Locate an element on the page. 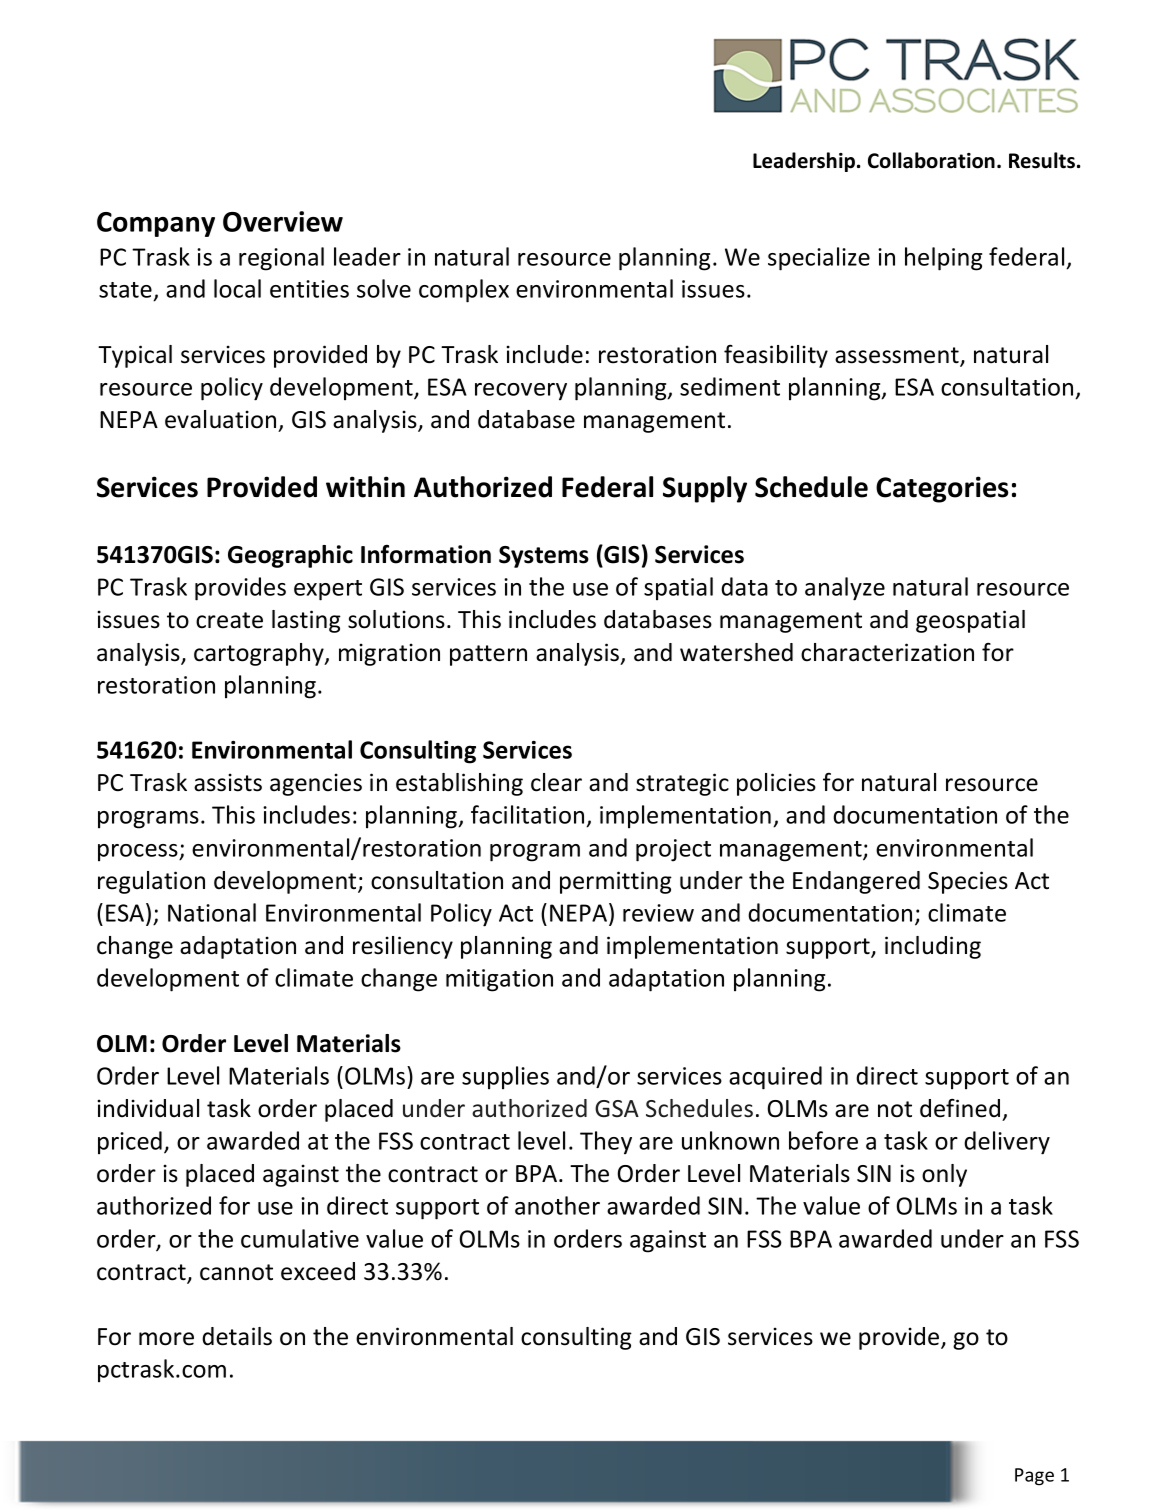 The height and width of the page is (1510, 1166). complex is located at coordinates (464, 291).
